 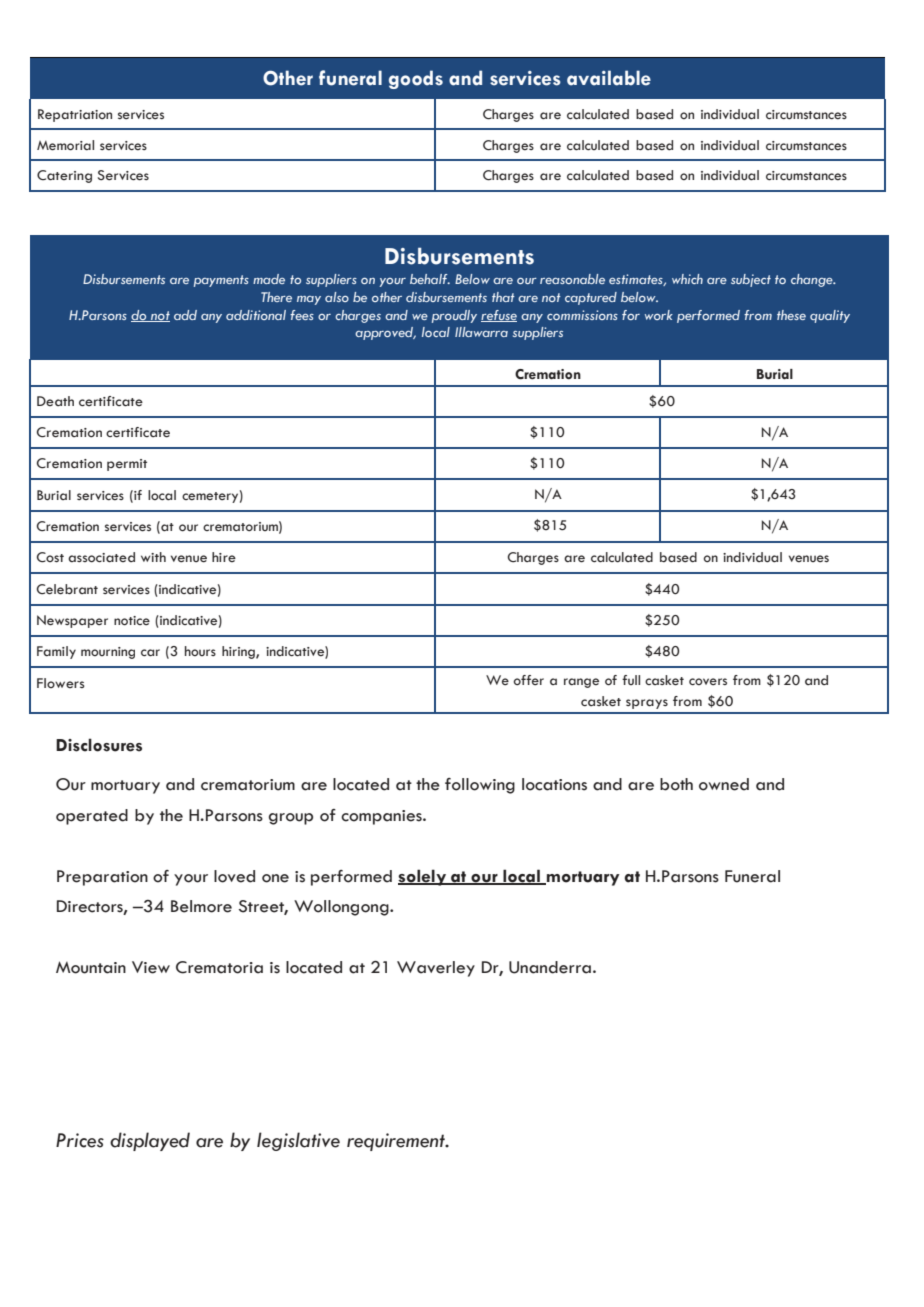 I want to click on owned, so click(x=724, y=784).
